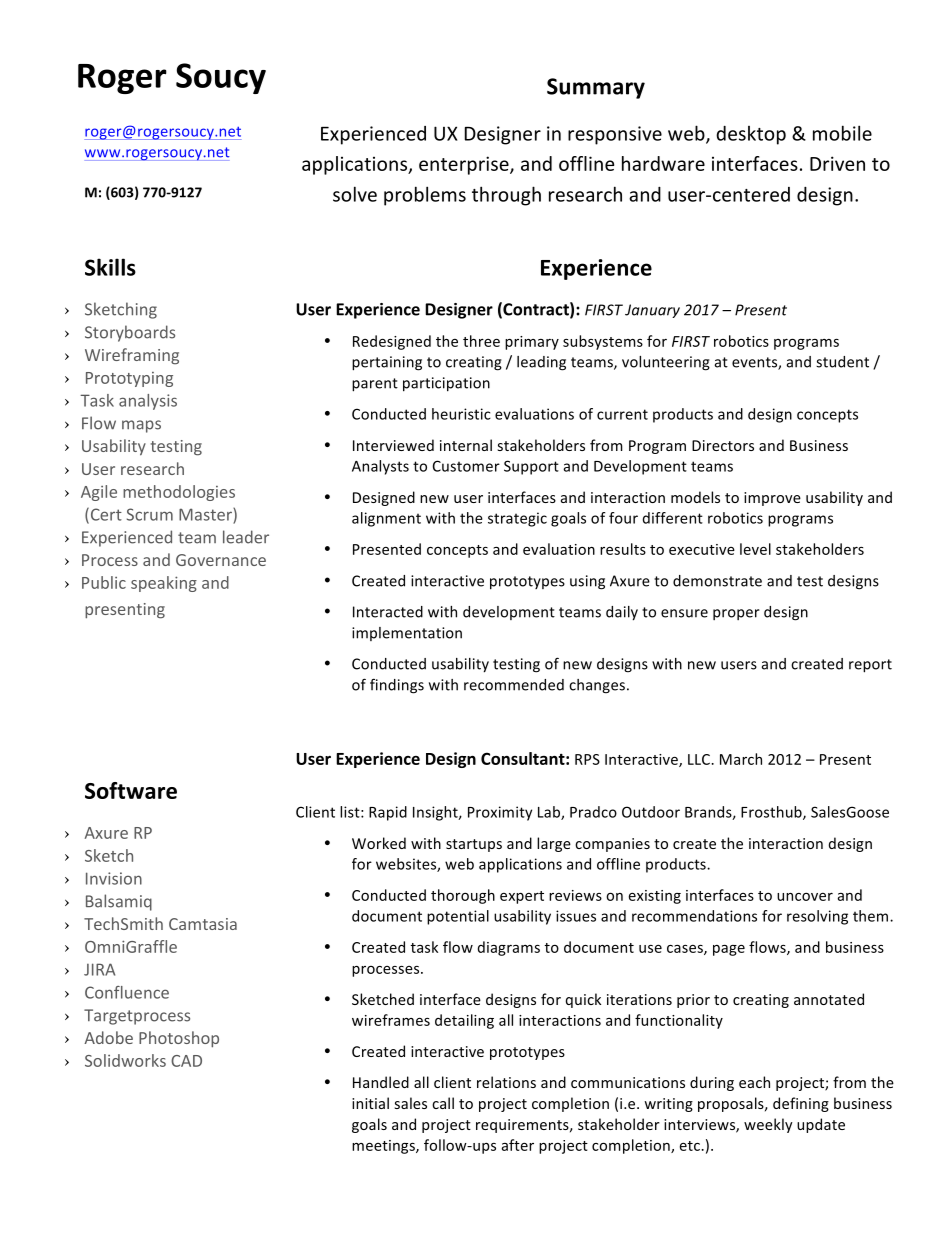 The image size is (952, 1233). Describe the element at coordinates (130, 333) in the screenshot. I see `Storyboards` at that location.
